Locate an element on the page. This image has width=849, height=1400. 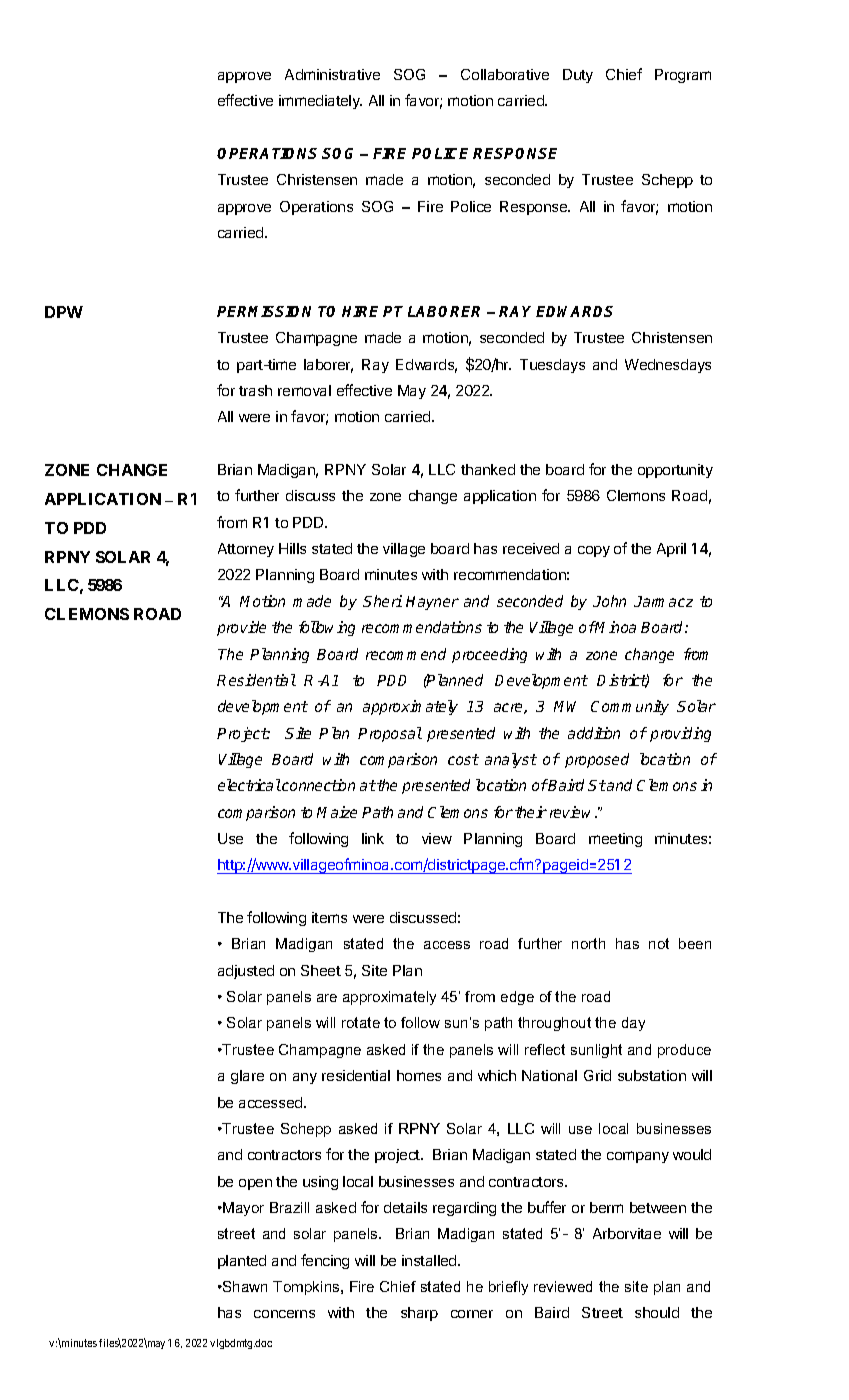
corner is located at coordinates (472, 1314).
